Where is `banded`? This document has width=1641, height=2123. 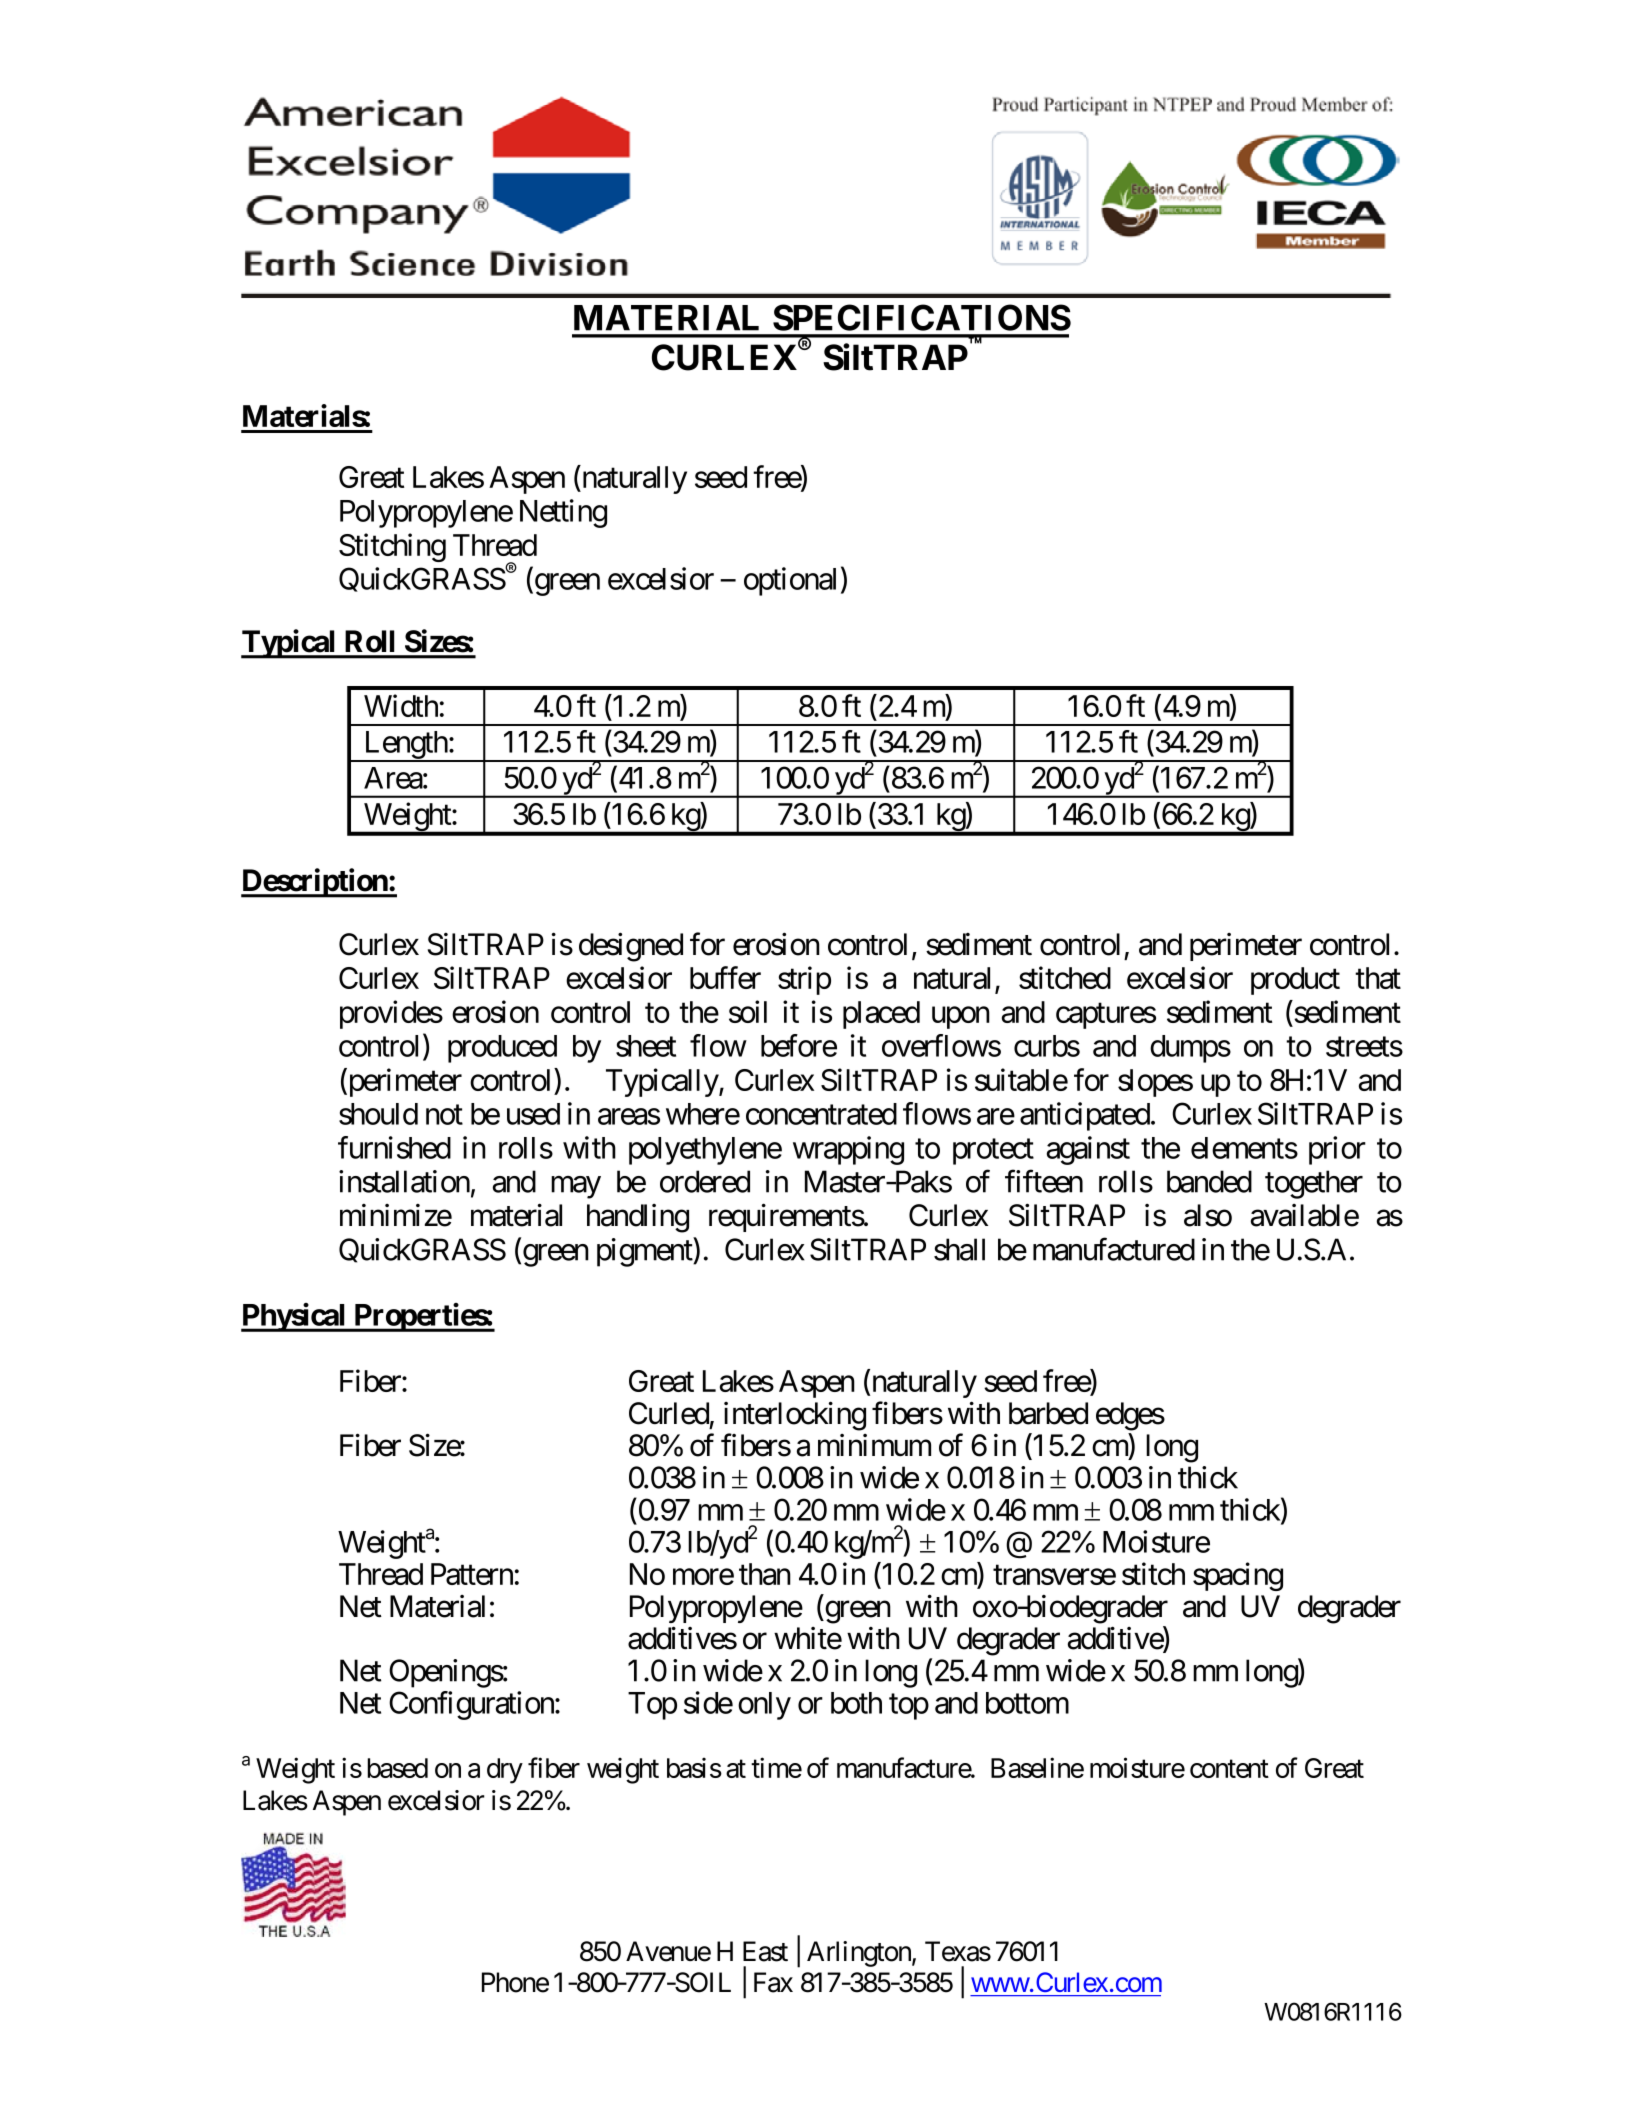
banded is located at coordinates (1209, 1181).
